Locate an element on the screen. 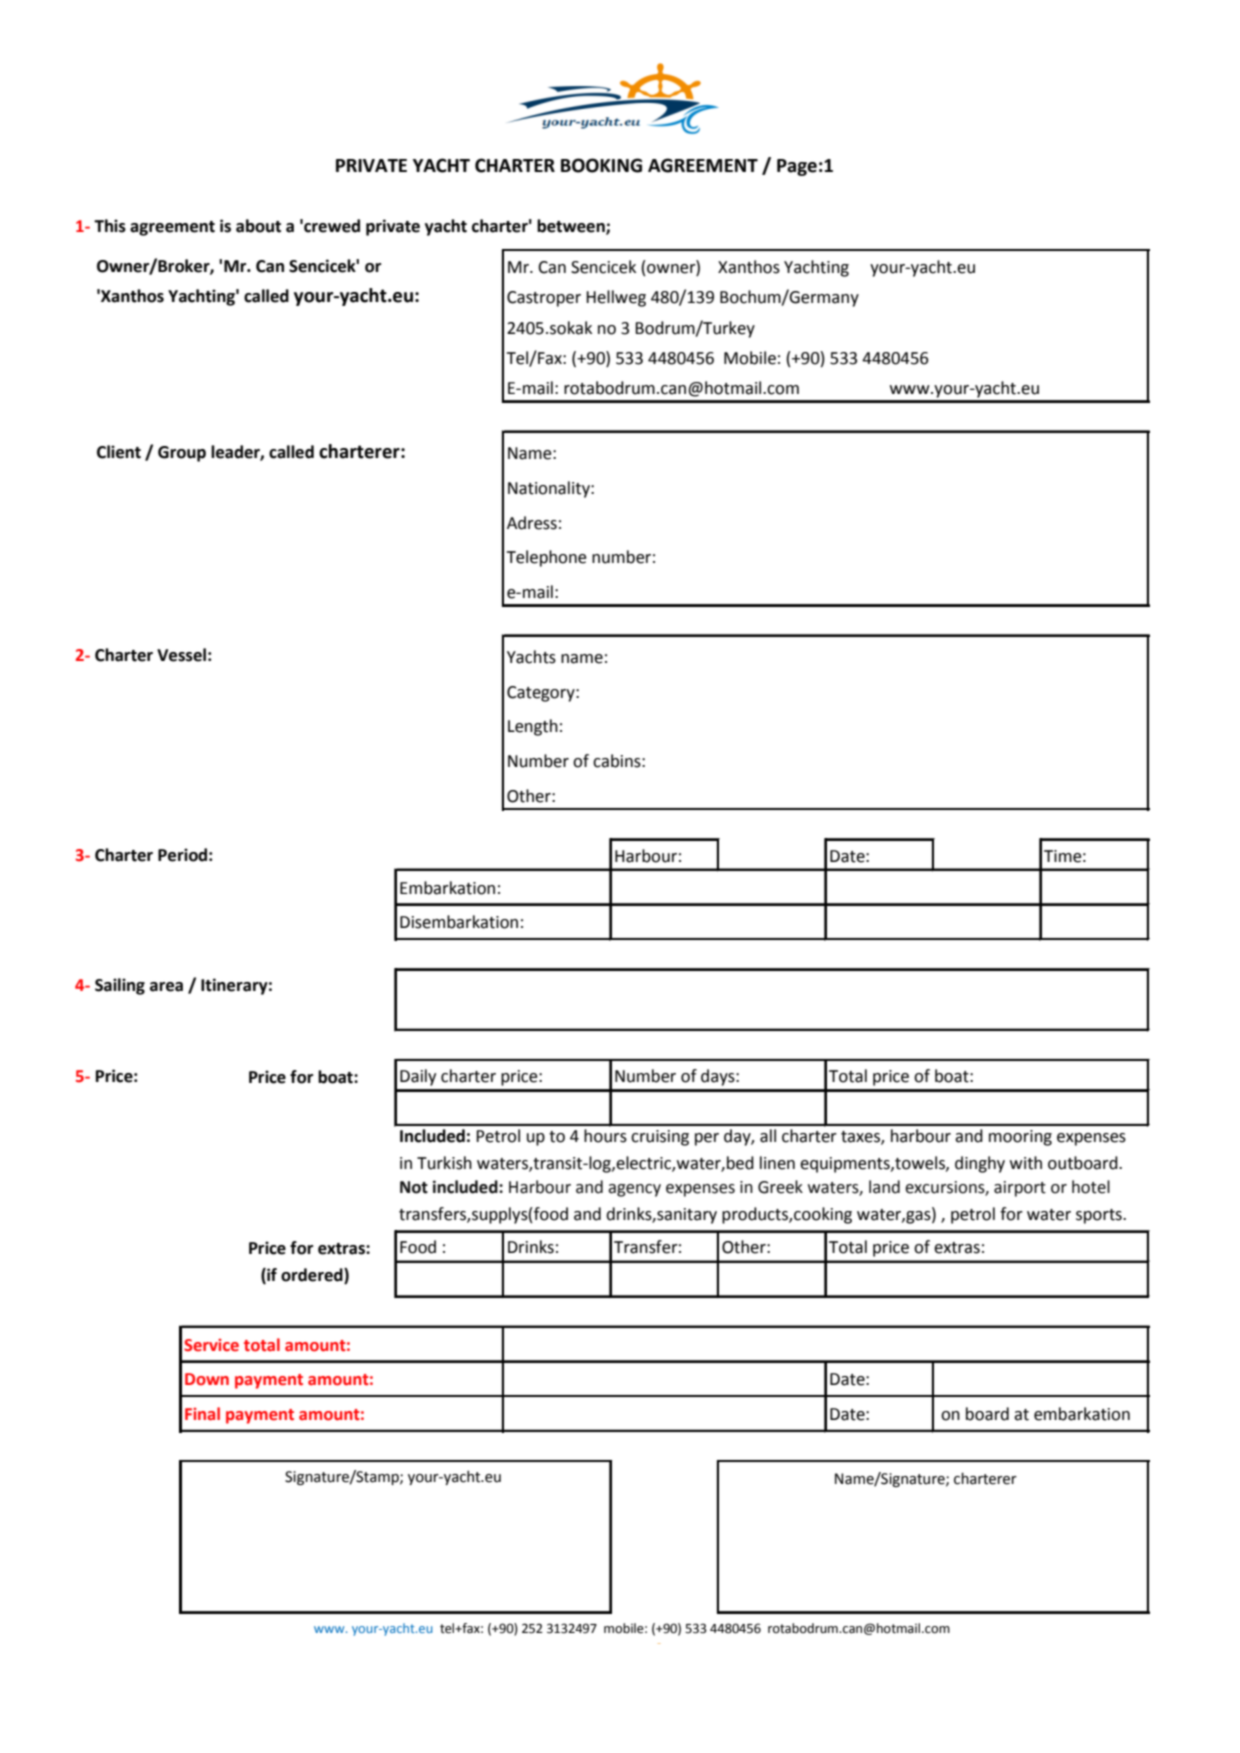  Down is located at coordinates (207, 1379).
